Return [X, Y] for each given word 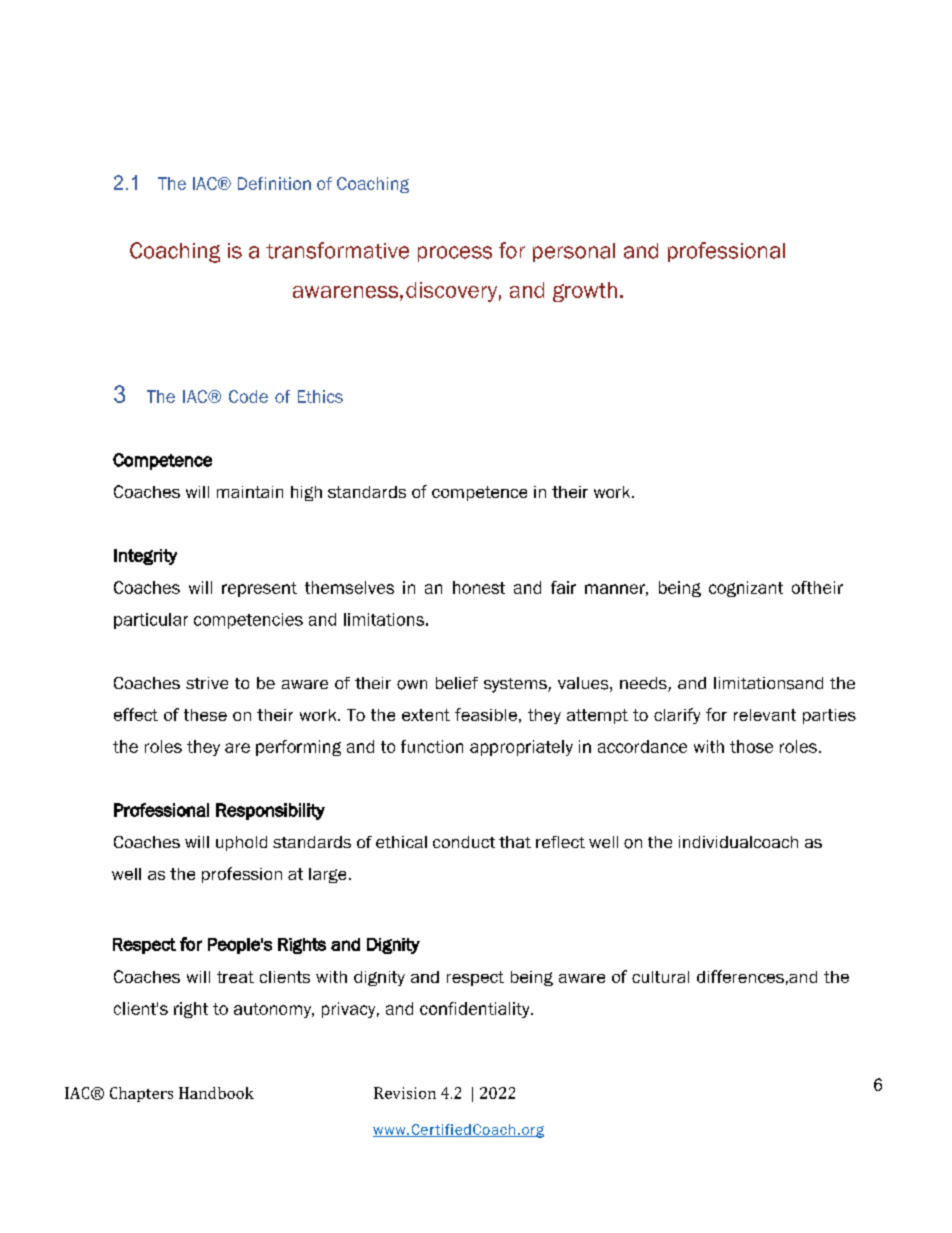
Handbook [216, 1093]
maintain [250, 492]
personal [574, 252]
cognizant [746, 589]
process [455, 254]
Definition [274, 183]
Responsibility [270, 811]
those [751, 746]
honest [479, 587]
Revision [405, 1093]
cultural [660, 977]
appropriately [521, 748]
